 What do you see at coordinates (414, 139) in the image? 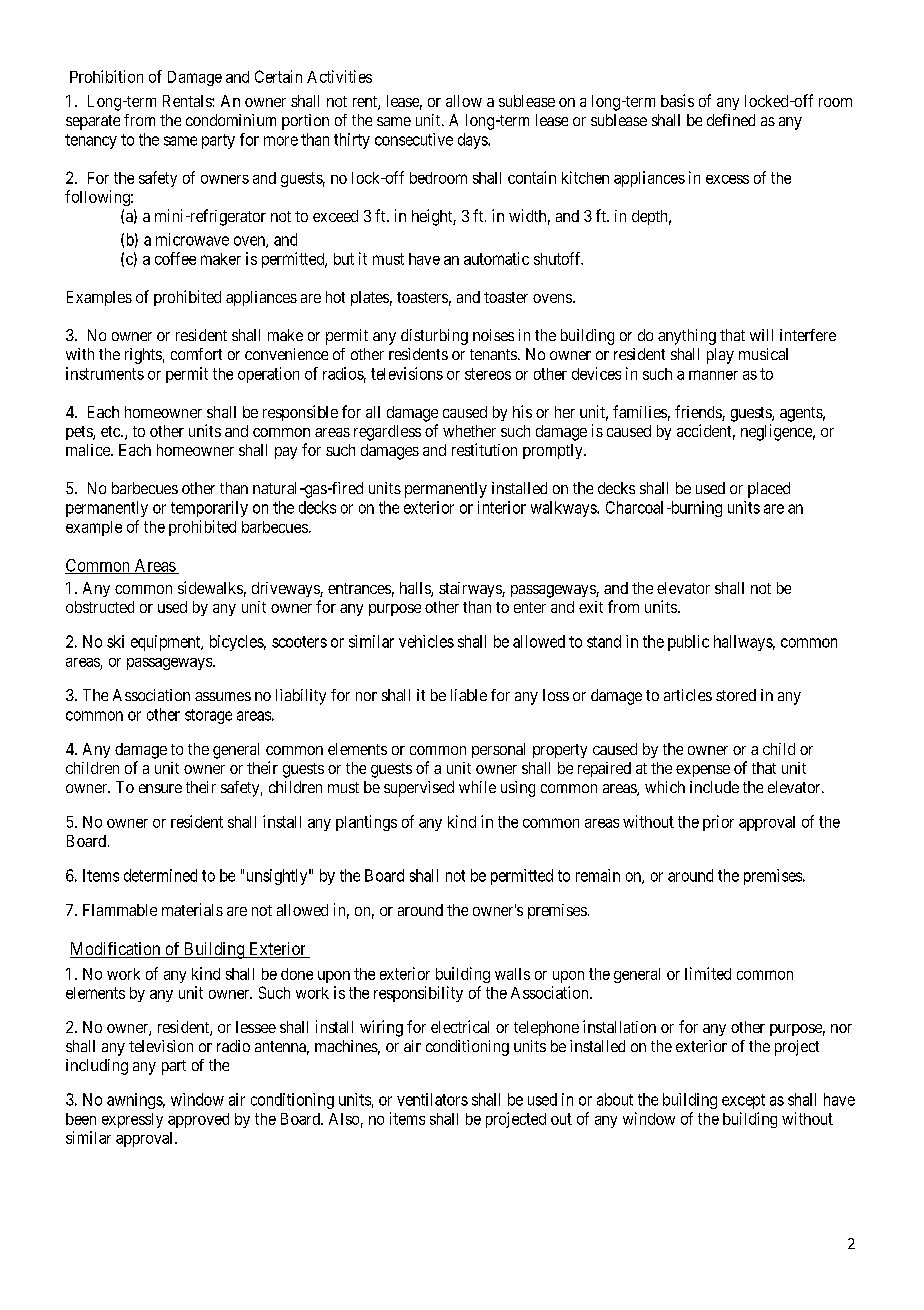
I see `consecutive` at bounding box center [414, 139].
